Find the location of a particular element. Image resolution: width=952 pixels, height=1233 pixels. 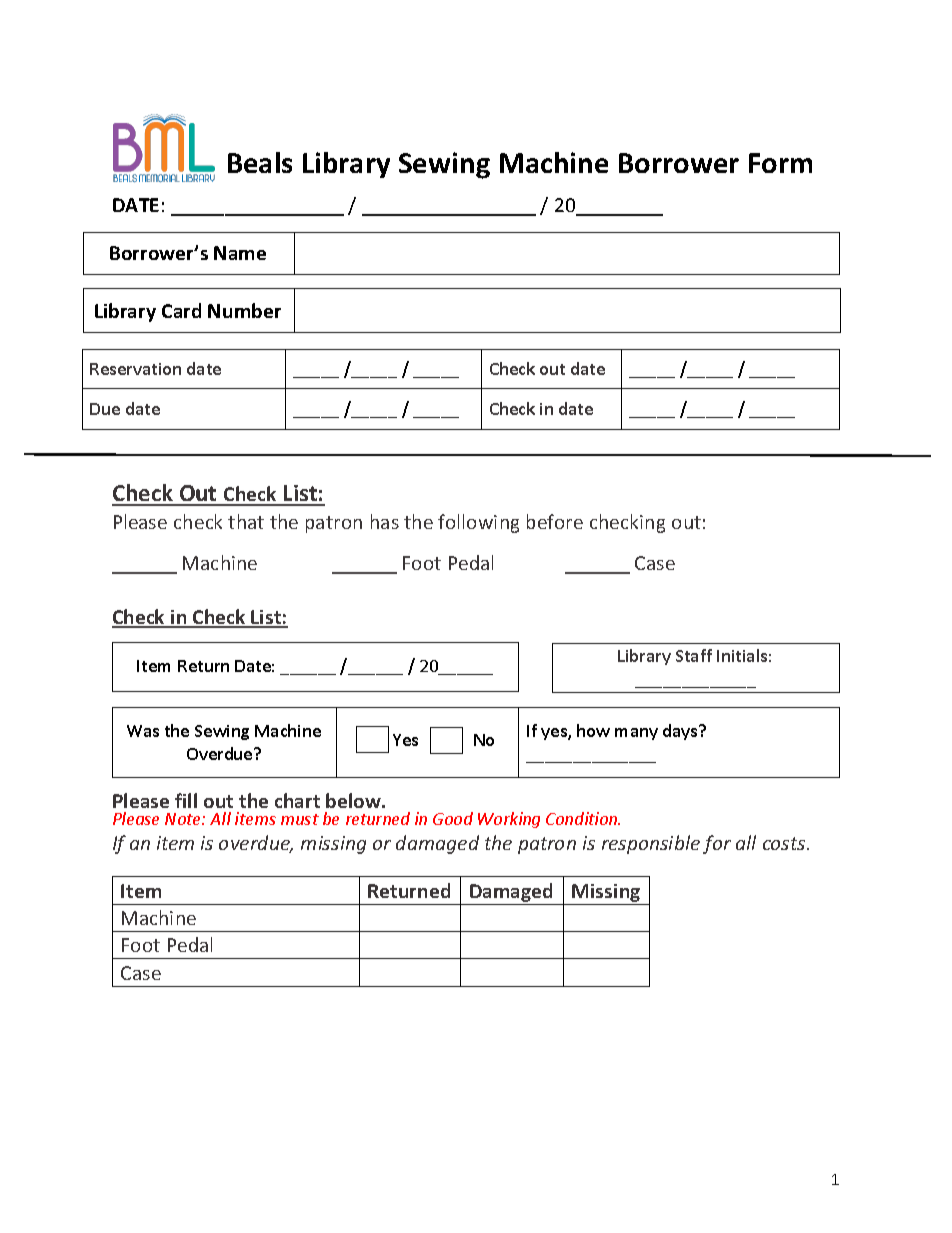

following is located at coordinates (478, 523).
